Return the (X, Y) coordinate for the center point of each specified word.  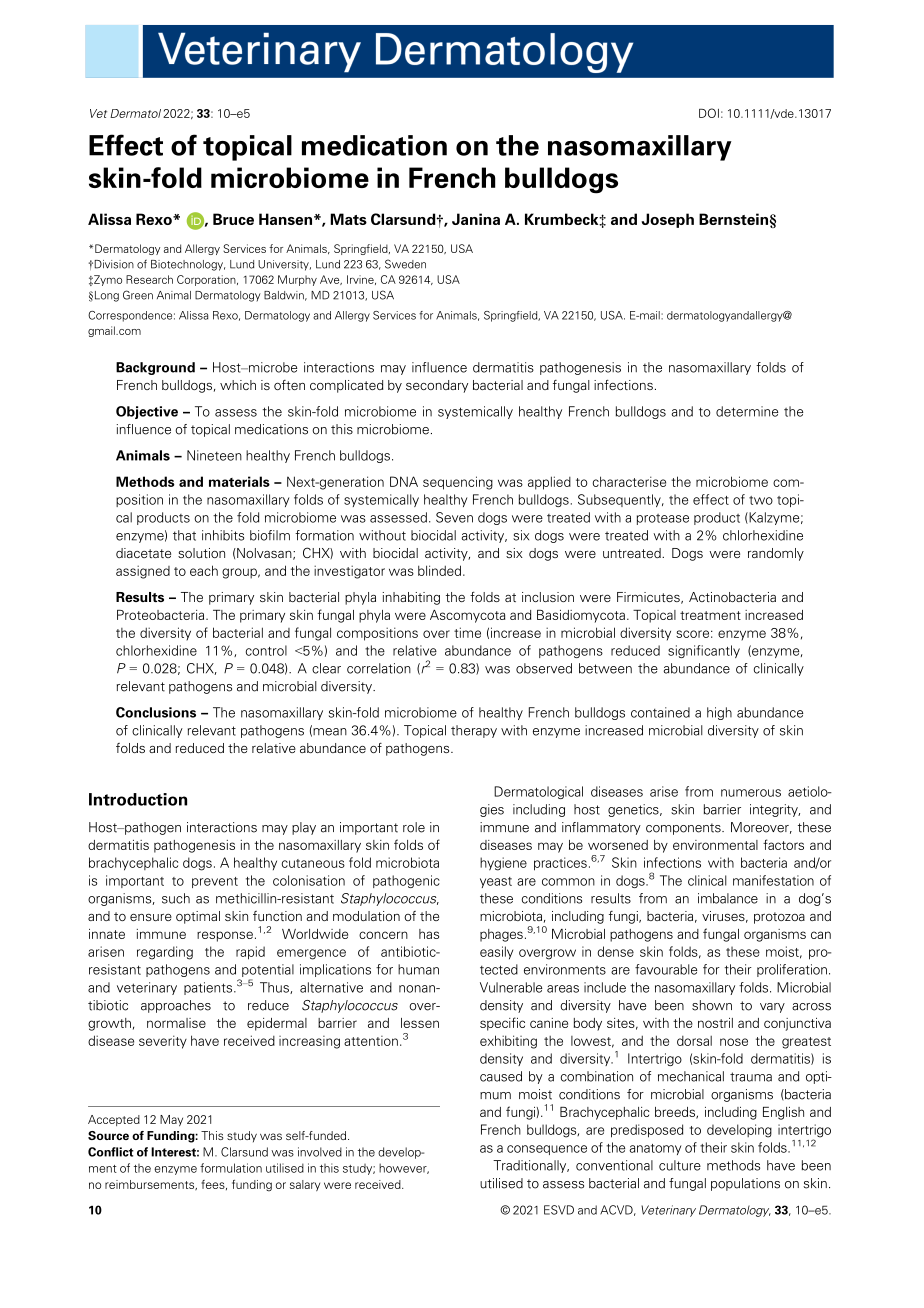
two (761, 500)
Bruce (233, 219)
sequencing (458, 483)
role (414, 827)
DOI (709, 113)
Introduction (138, 799)
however (404, 1168)
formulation (231, 1168)
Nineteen (214, 455)
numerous (751, 793)
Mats (348, 219)
